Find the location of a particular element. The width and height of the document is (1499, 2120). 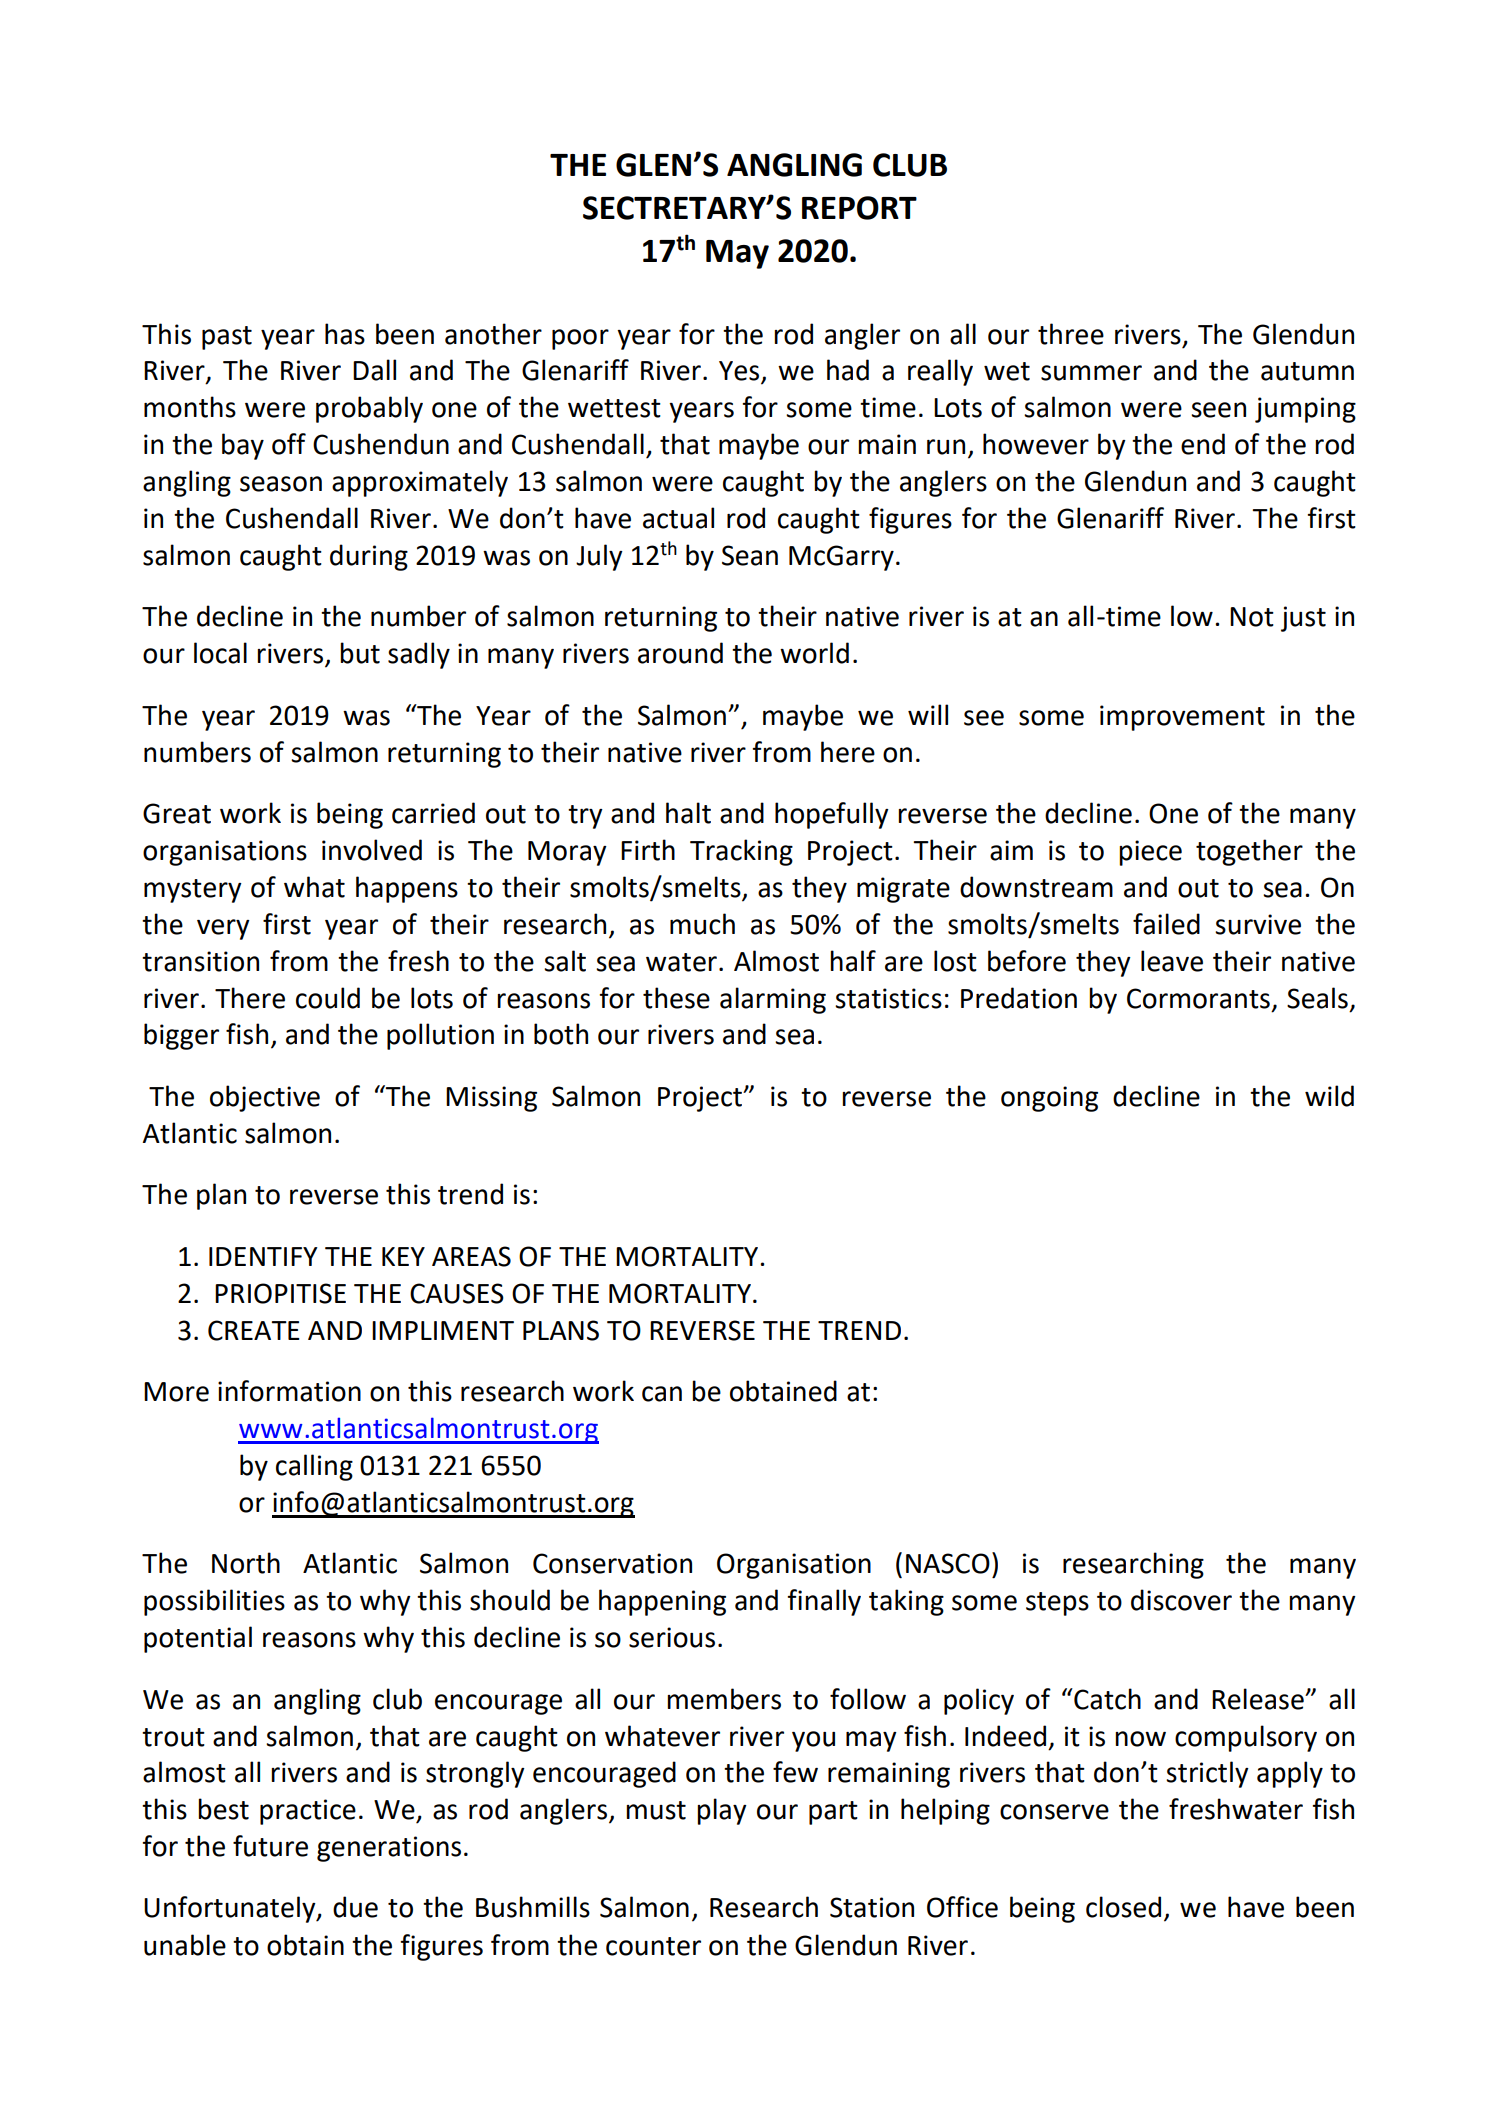

three is located at coordinates (1071, 334).
